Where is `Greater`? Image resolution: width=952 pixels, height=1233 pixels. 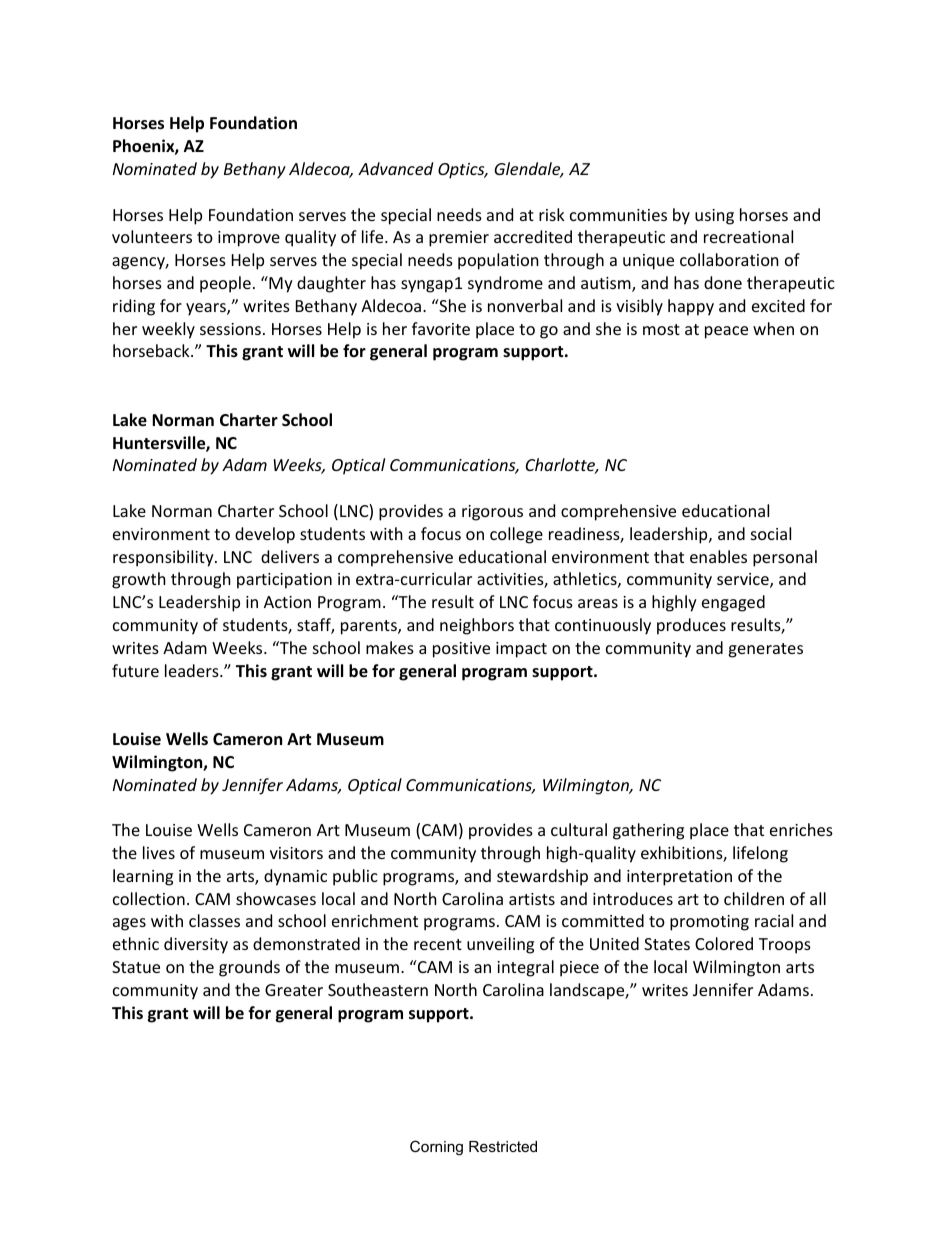
Greater is located at coordinates (294, 990).
